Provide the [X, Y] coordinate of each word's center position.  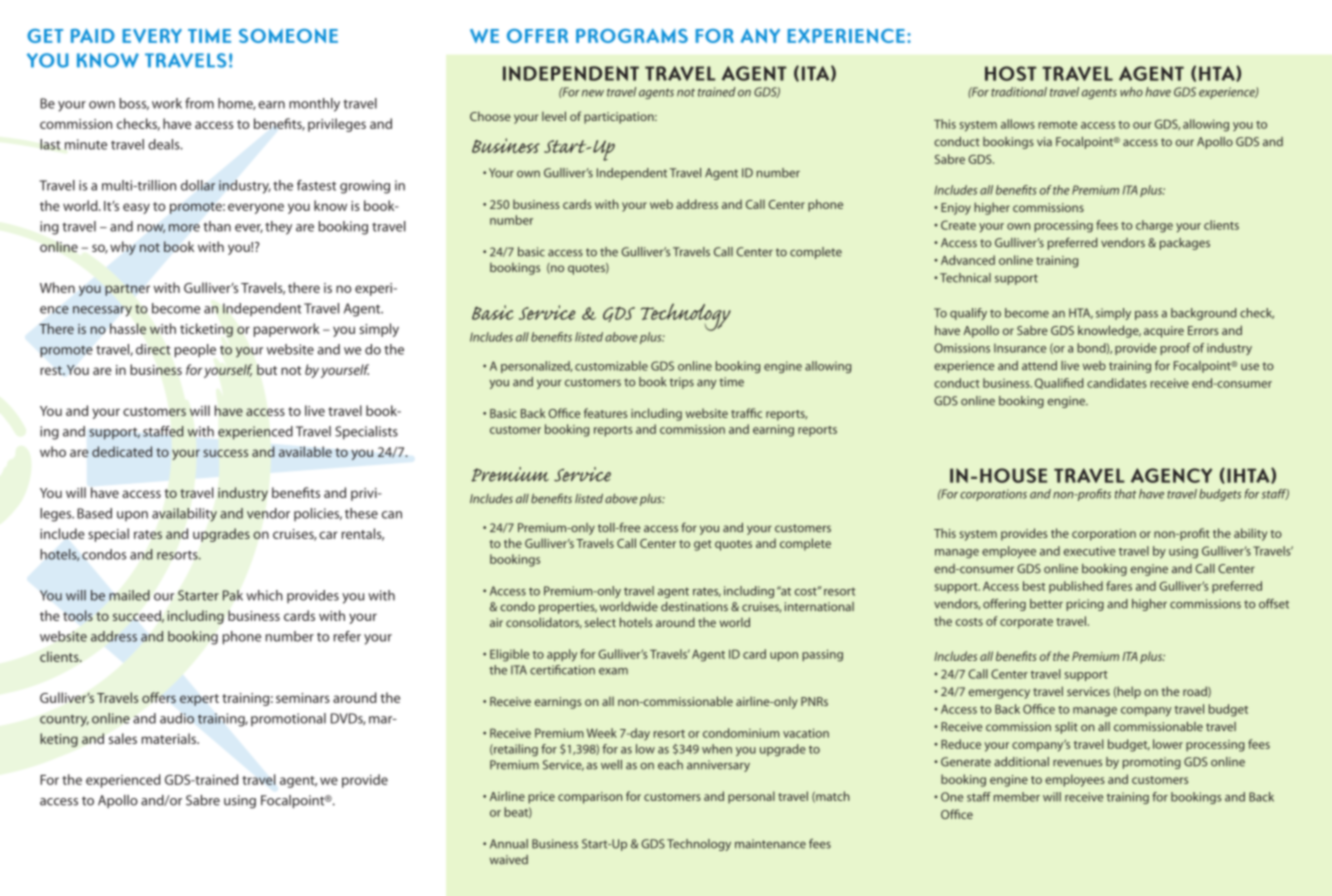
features [605, 413]
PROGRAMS [632, 36]
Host [1011, 73]
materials [170, 738]
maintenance [770, 844]
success [225, 453]
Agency [1171, 475]
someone [288, 36]
